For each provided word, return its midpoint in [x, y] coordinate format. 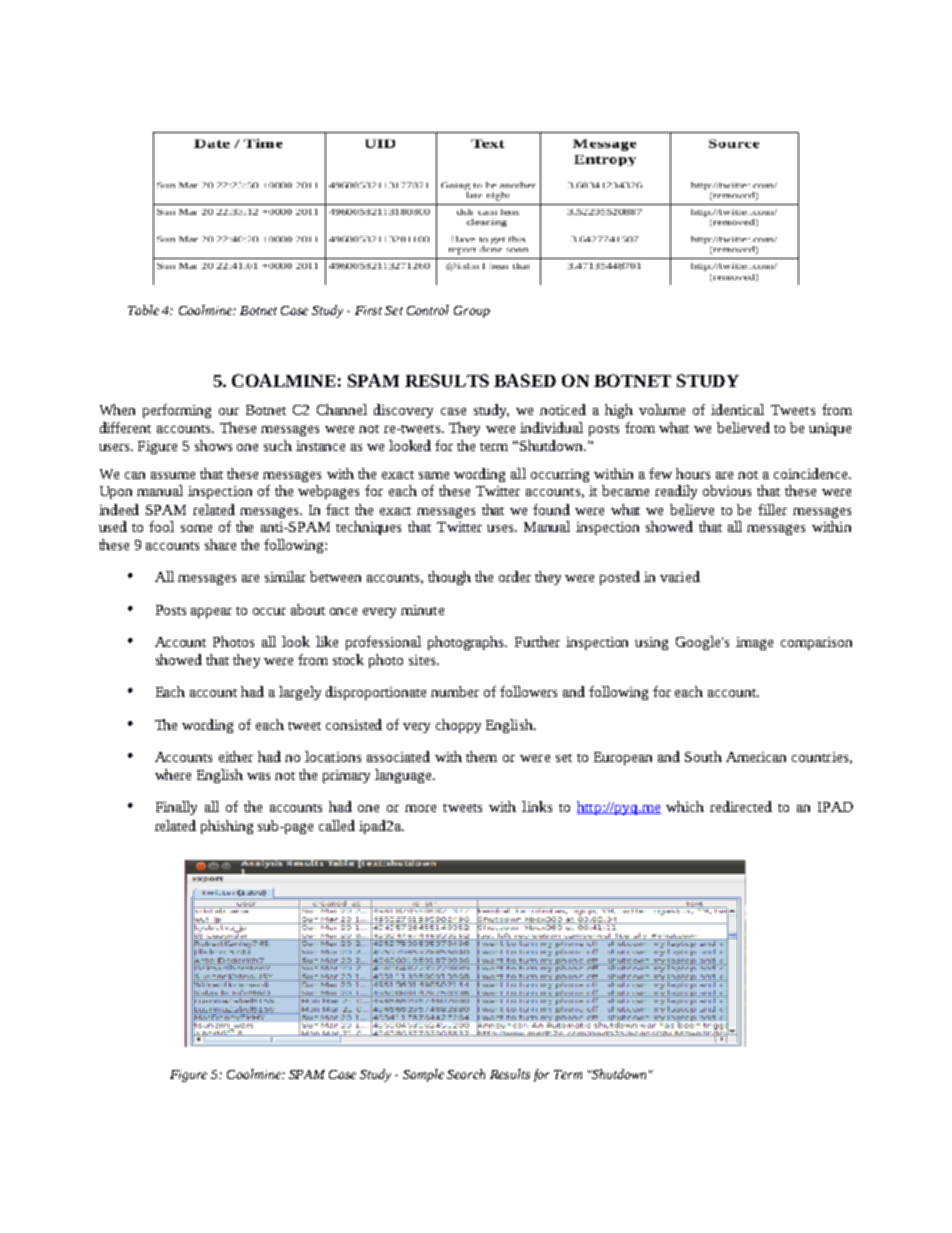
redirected [741, 806]
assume [173, 475]
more [420, 808]
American [756, 757]
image [754, 643]
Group [472, 312]
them [481, 756]
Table [143, 310]
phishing [227, 827]
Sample [423, 1075]
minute [422, 610]
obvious [727, 490]
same [434, 475]
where [173, 774]
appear [211, 613]
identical [737, 409]
